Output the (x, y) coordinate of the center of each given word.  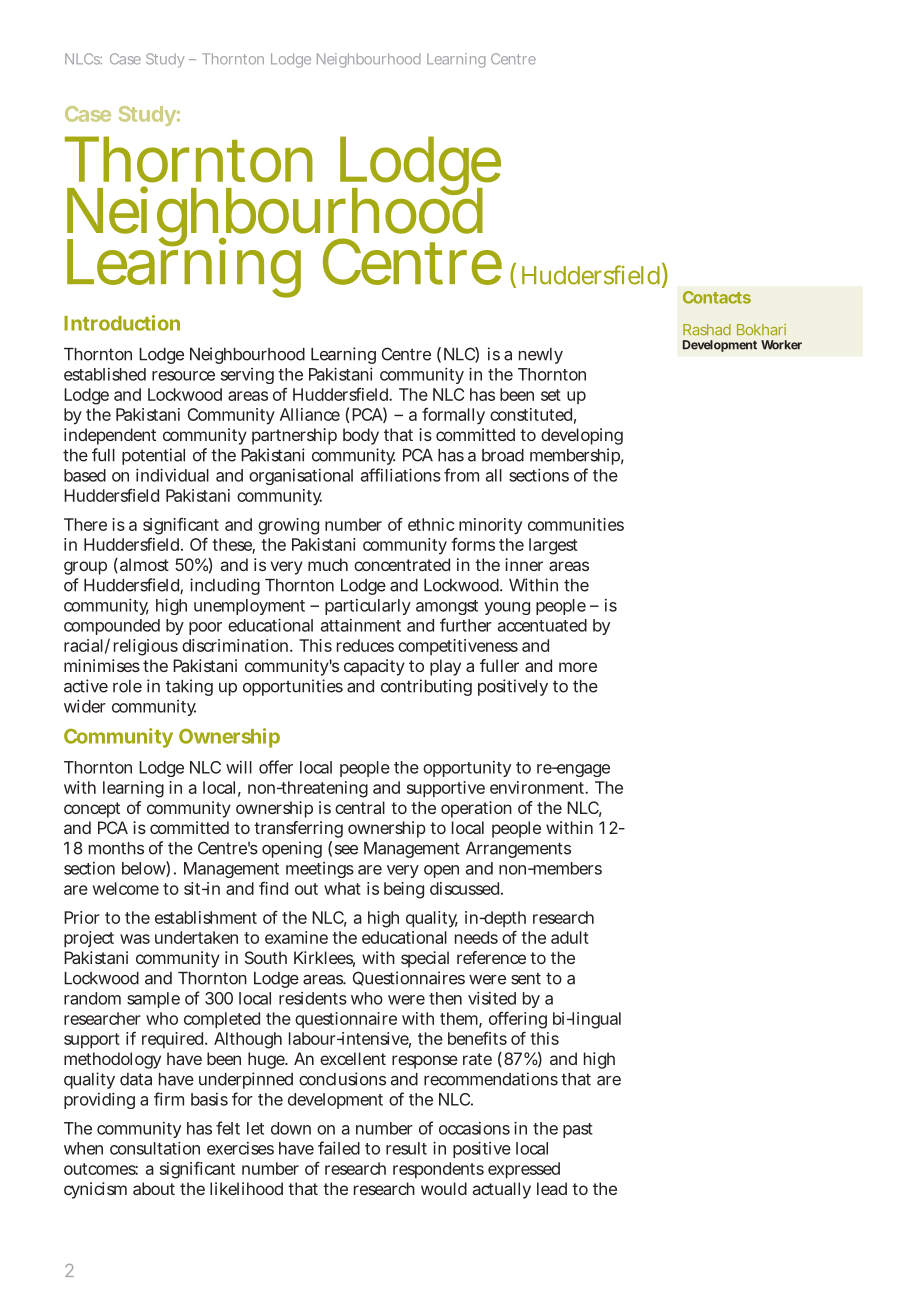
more (578, 667)
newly (541, 356)
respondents (438, 1170)
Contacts (717, 297)
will (239, 767)
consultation (155, 1148)
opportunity (467, 769)
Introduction (122, 323)
